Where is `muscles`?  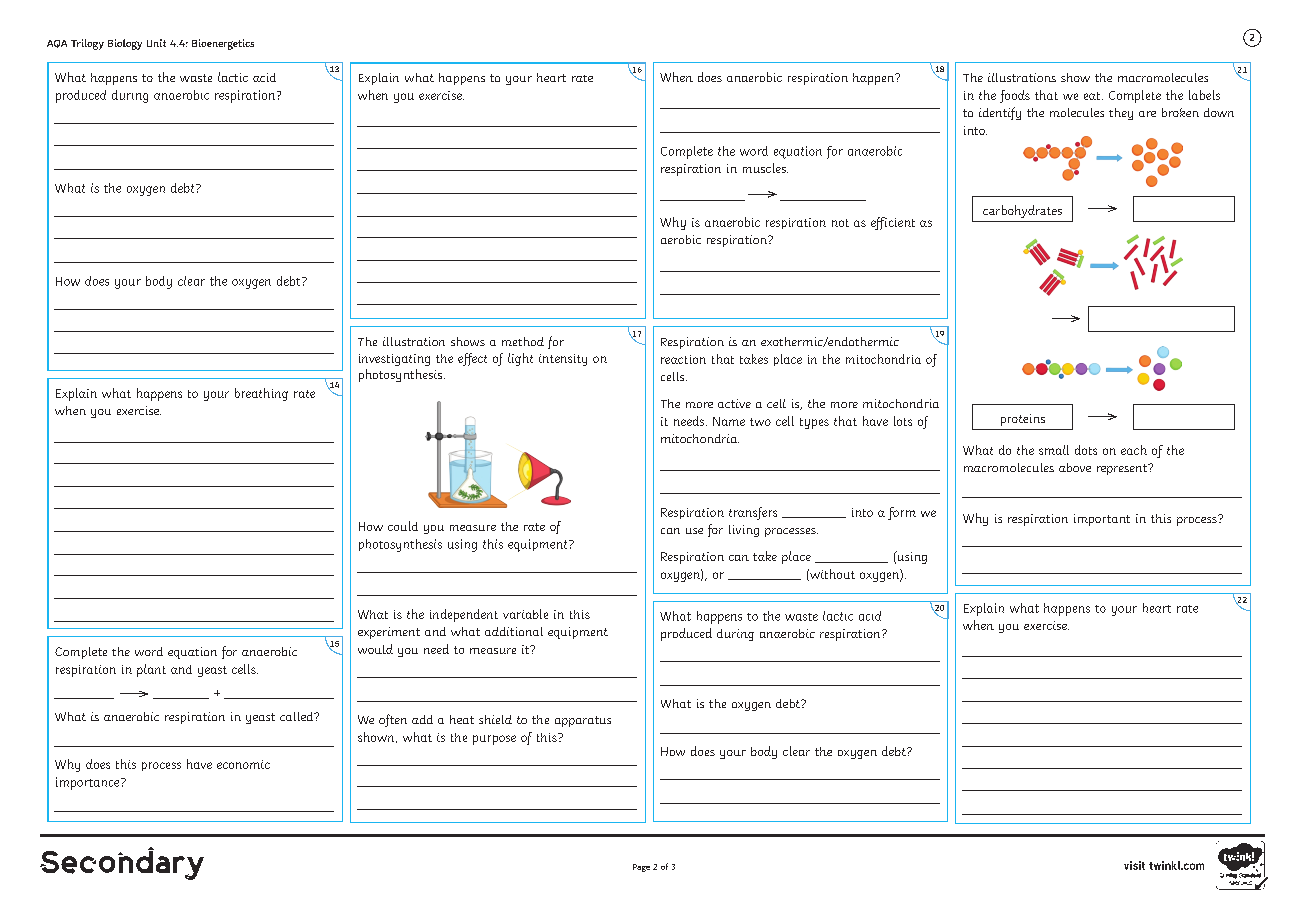
muscles is located at coordinates (765, 168).
